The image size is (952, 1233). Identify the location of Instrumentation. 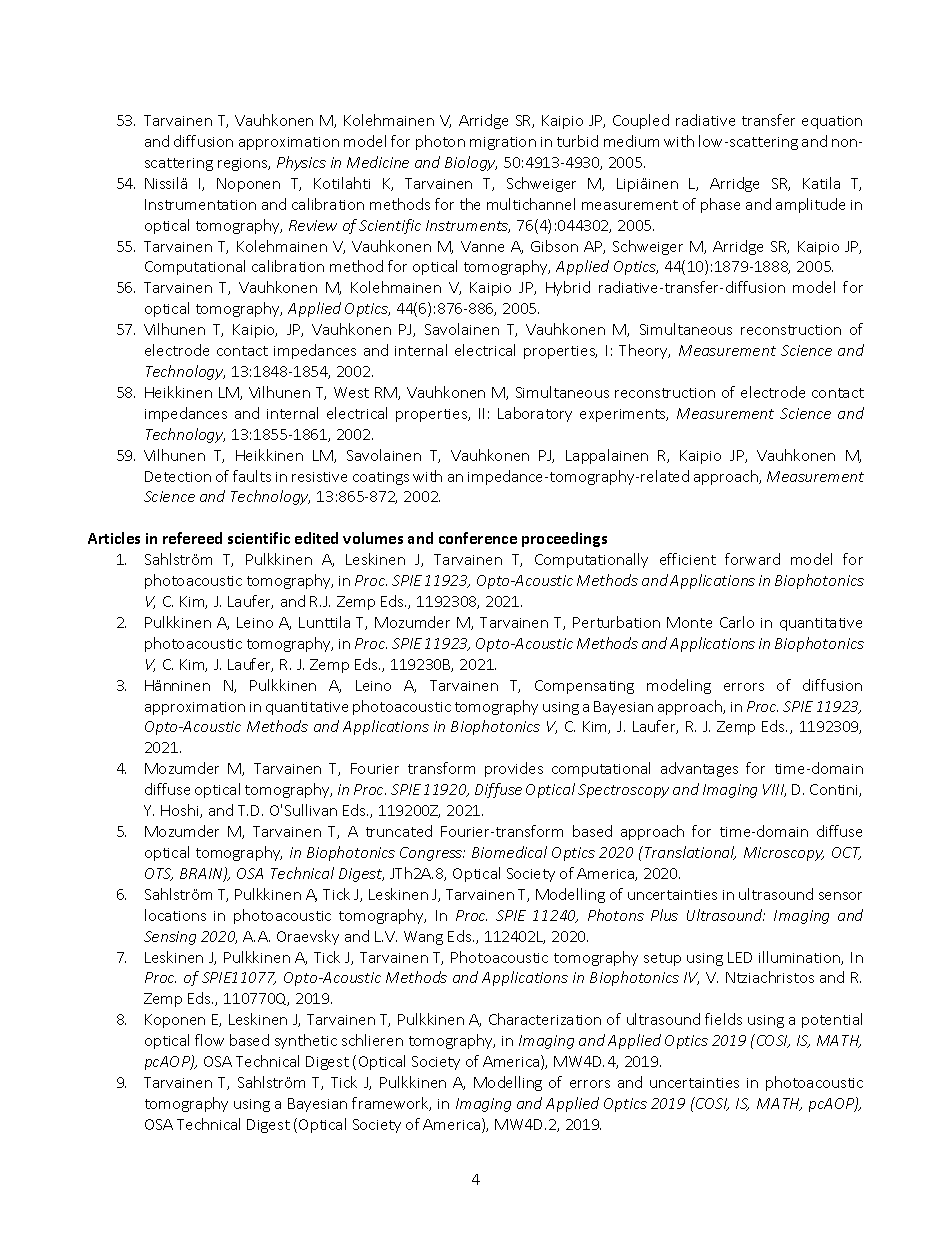
(200, 204).
